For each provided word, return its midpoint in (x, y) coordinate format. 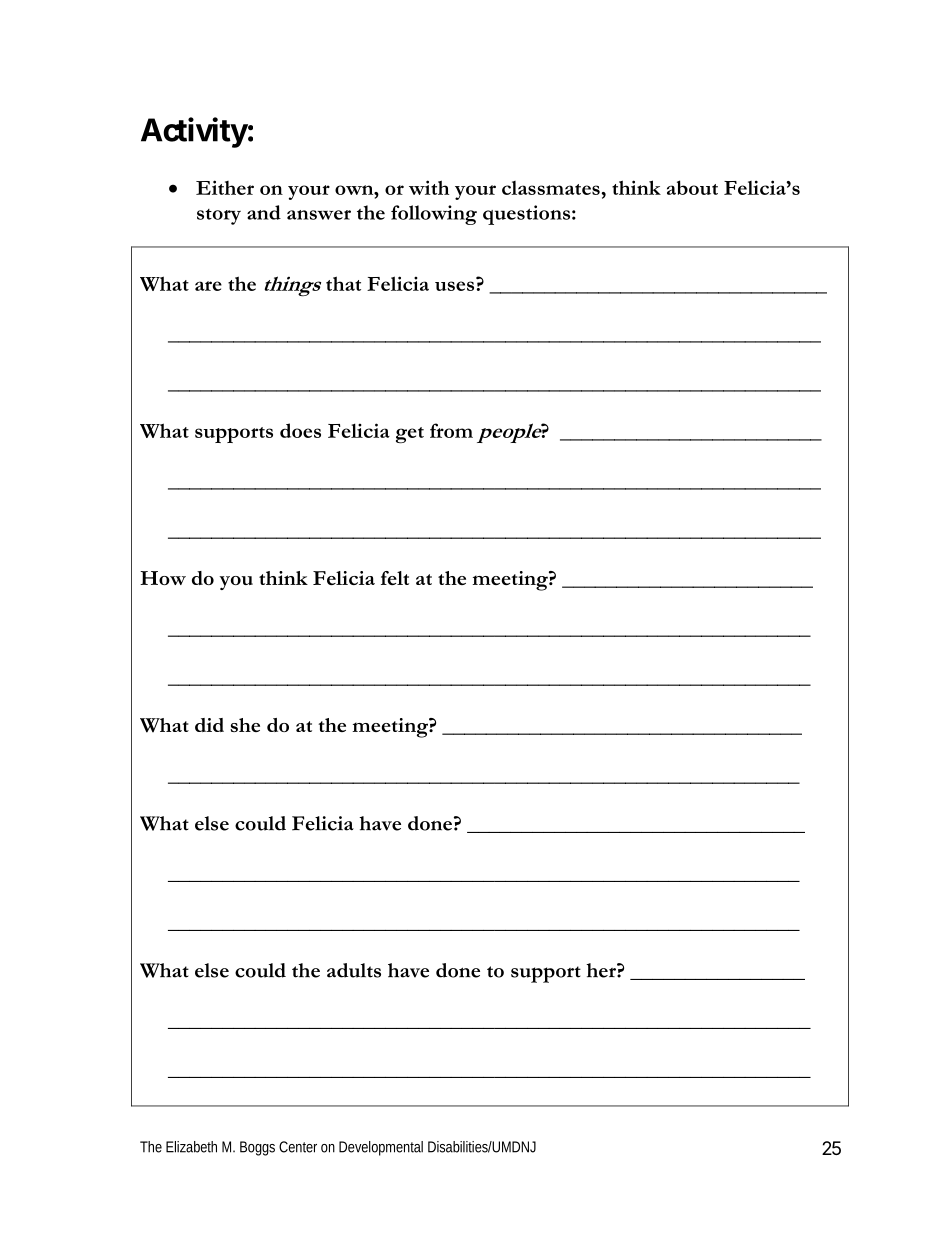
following (434, 215)
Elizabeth (191, 1147)
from (451, 430)
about (692, 187)
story (219, 217)
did (209, 725)
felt (395, 578)
